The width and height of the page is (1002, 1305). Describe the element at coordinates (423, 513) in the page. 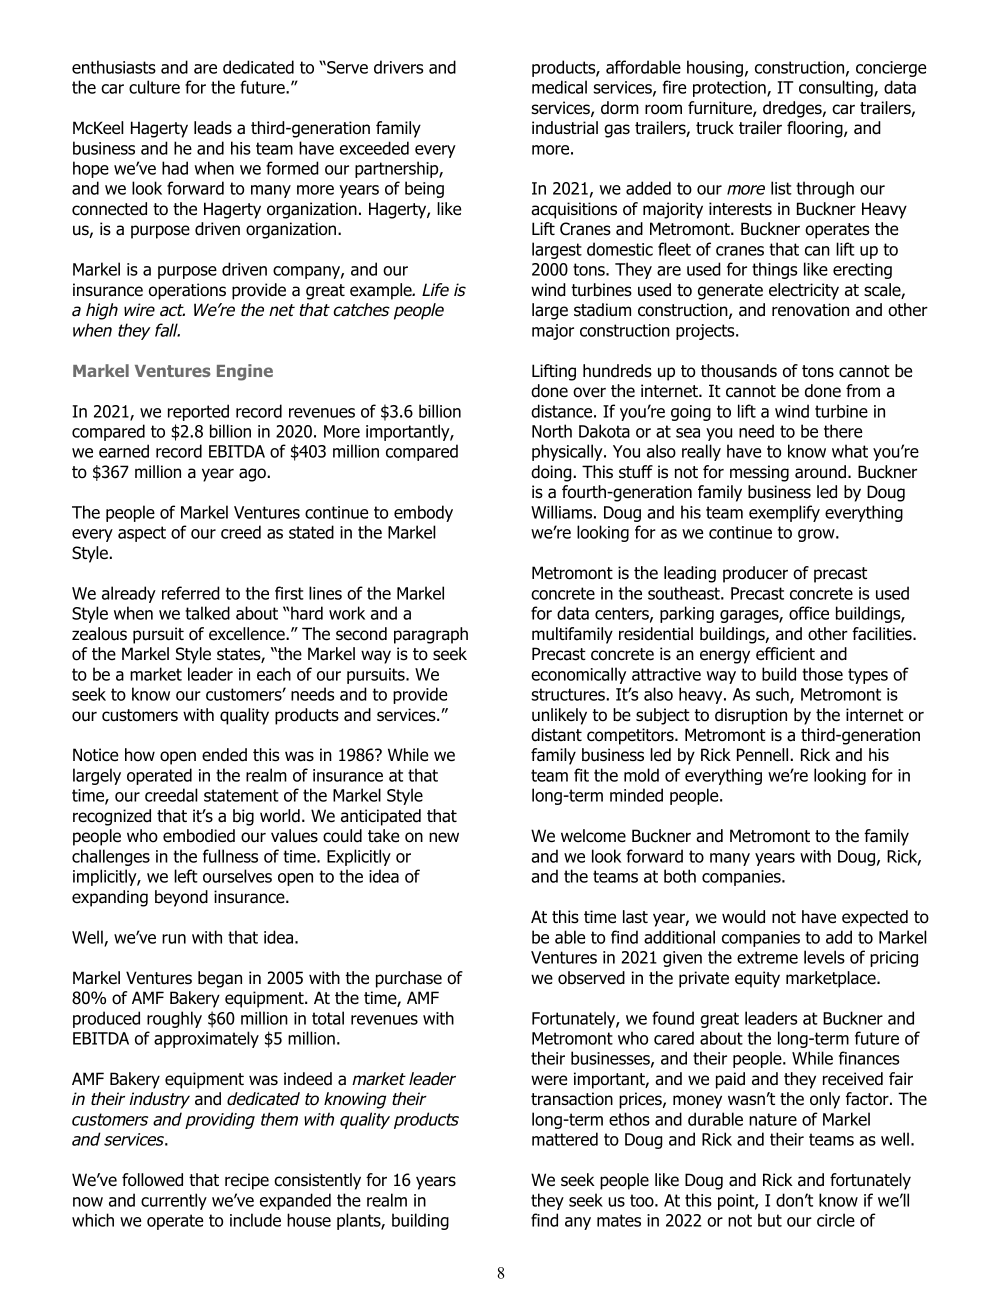

I see `embody` at that location.
